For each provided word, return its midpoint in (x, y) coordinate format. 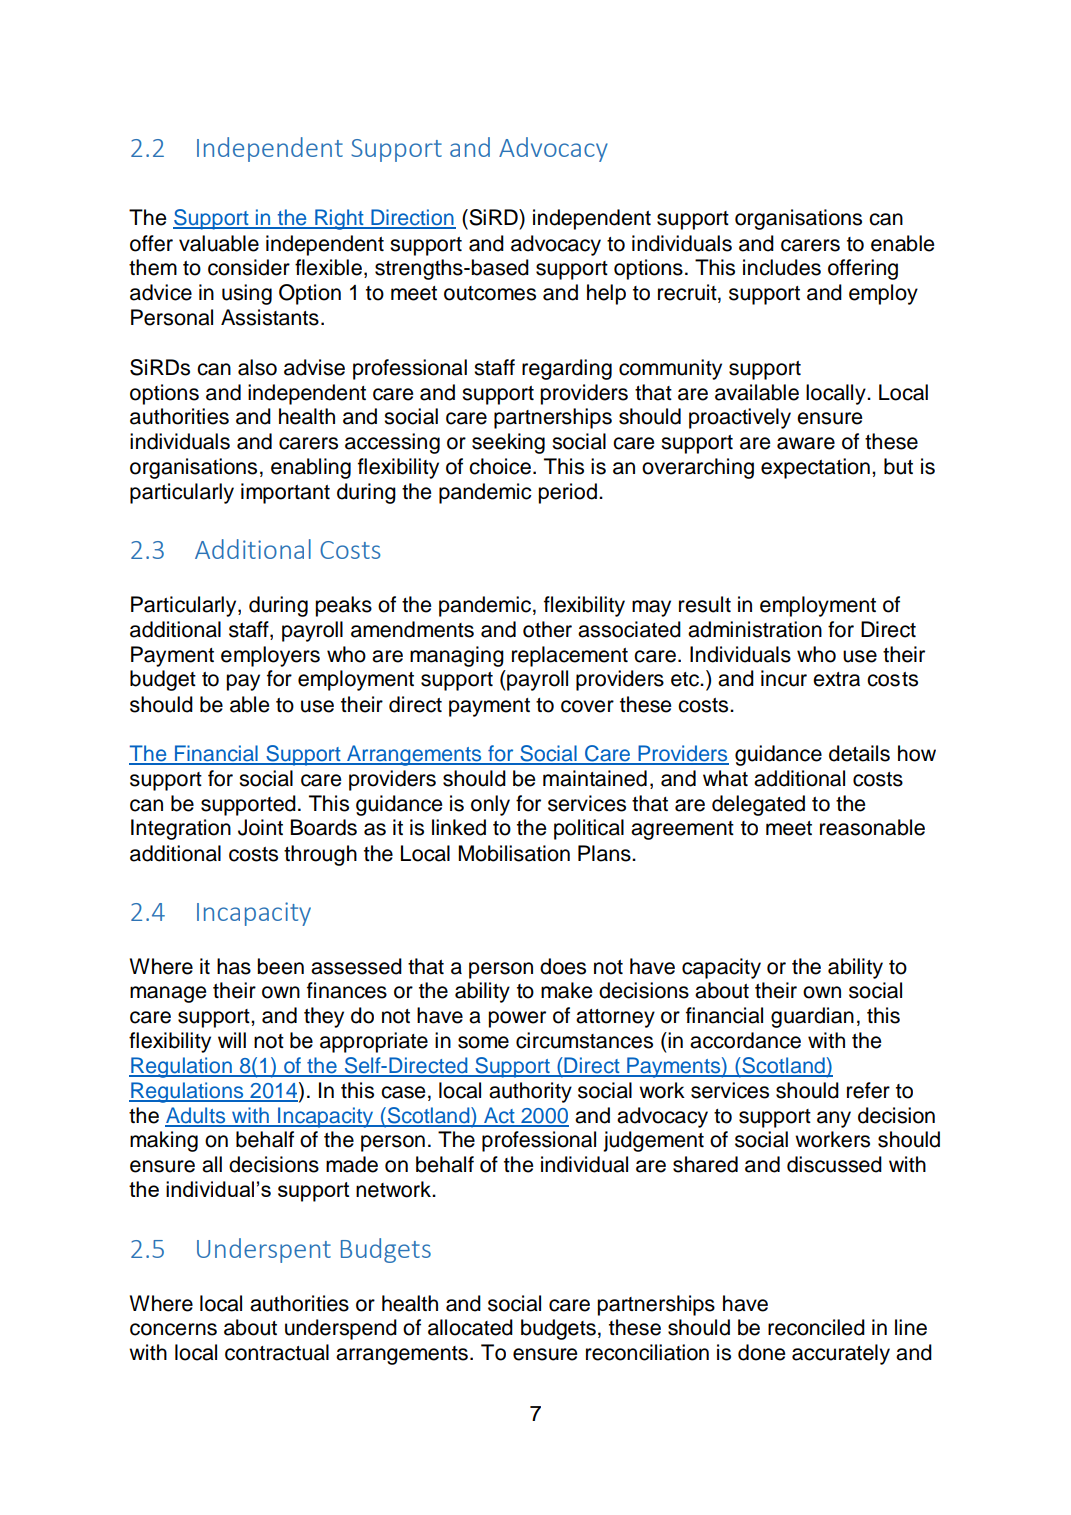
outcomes (490, 293)
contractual (277, 1352)
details (859, 753)
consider (249, 267)
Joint (260, 827)
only (490, 805)
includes (782, 267)
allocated (470, 1327)
